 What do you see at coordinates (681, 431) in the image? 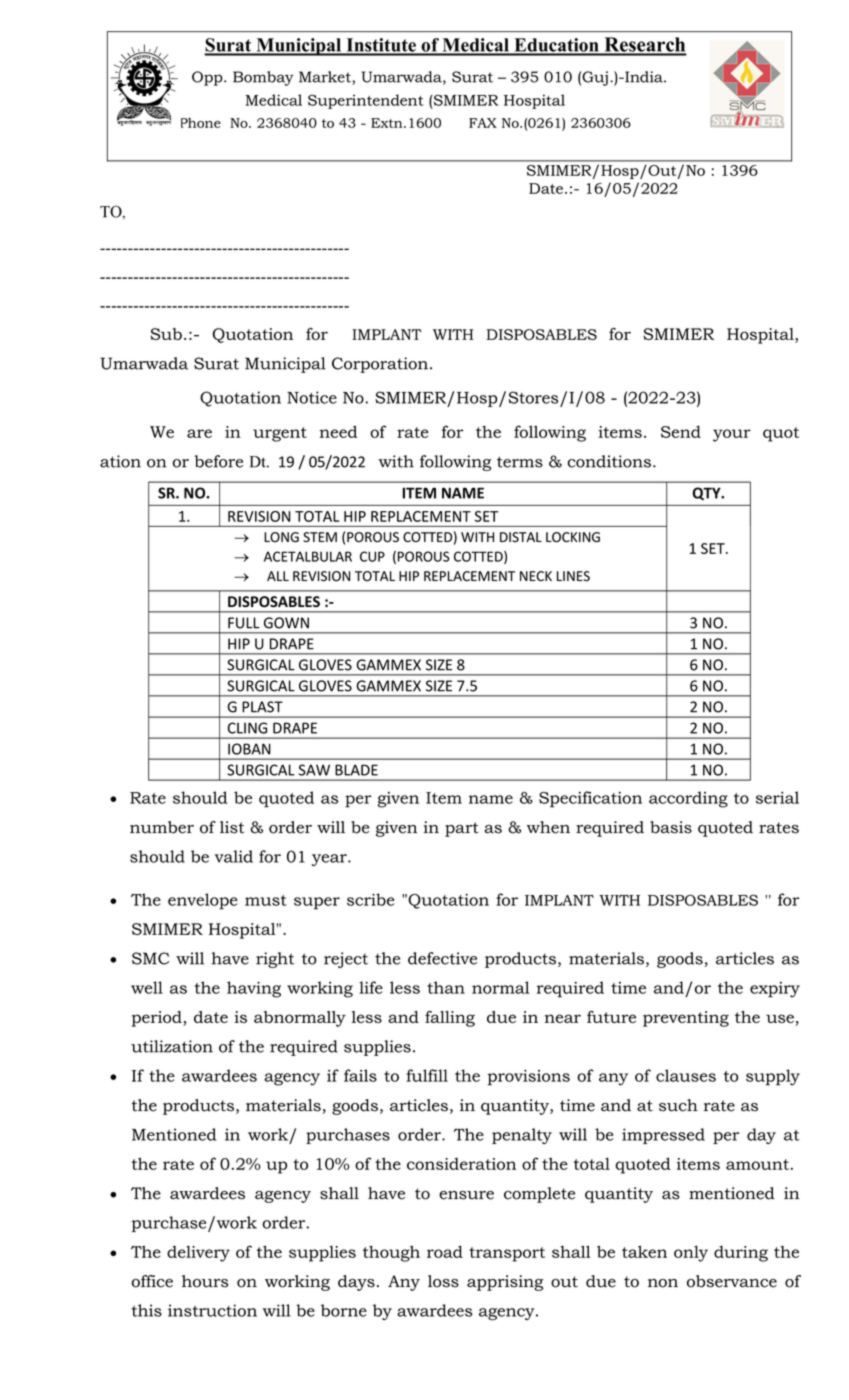
I see `Send` at bounding box center [681, 431].
